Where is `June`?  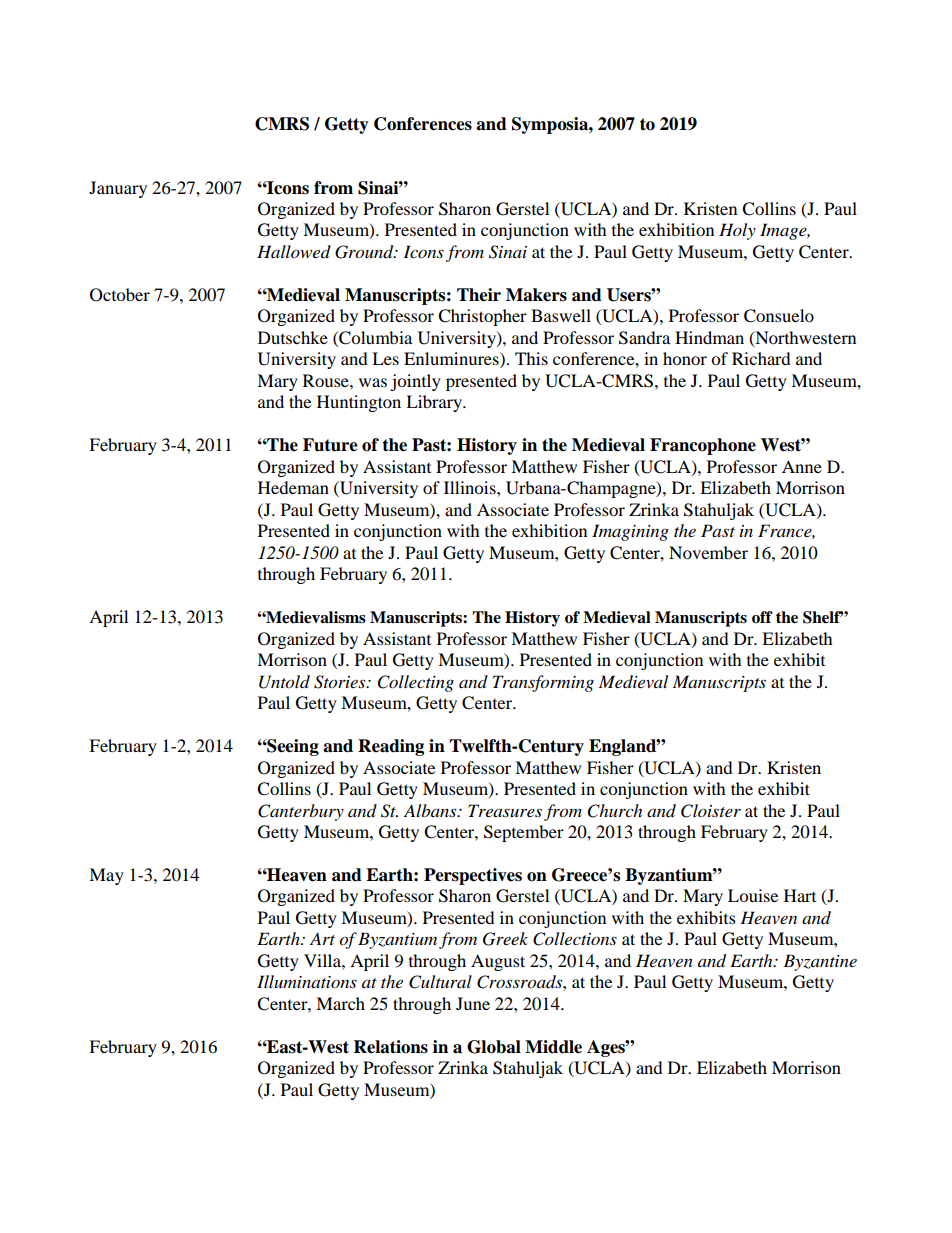 June is located at coordinates (473, 1003).
